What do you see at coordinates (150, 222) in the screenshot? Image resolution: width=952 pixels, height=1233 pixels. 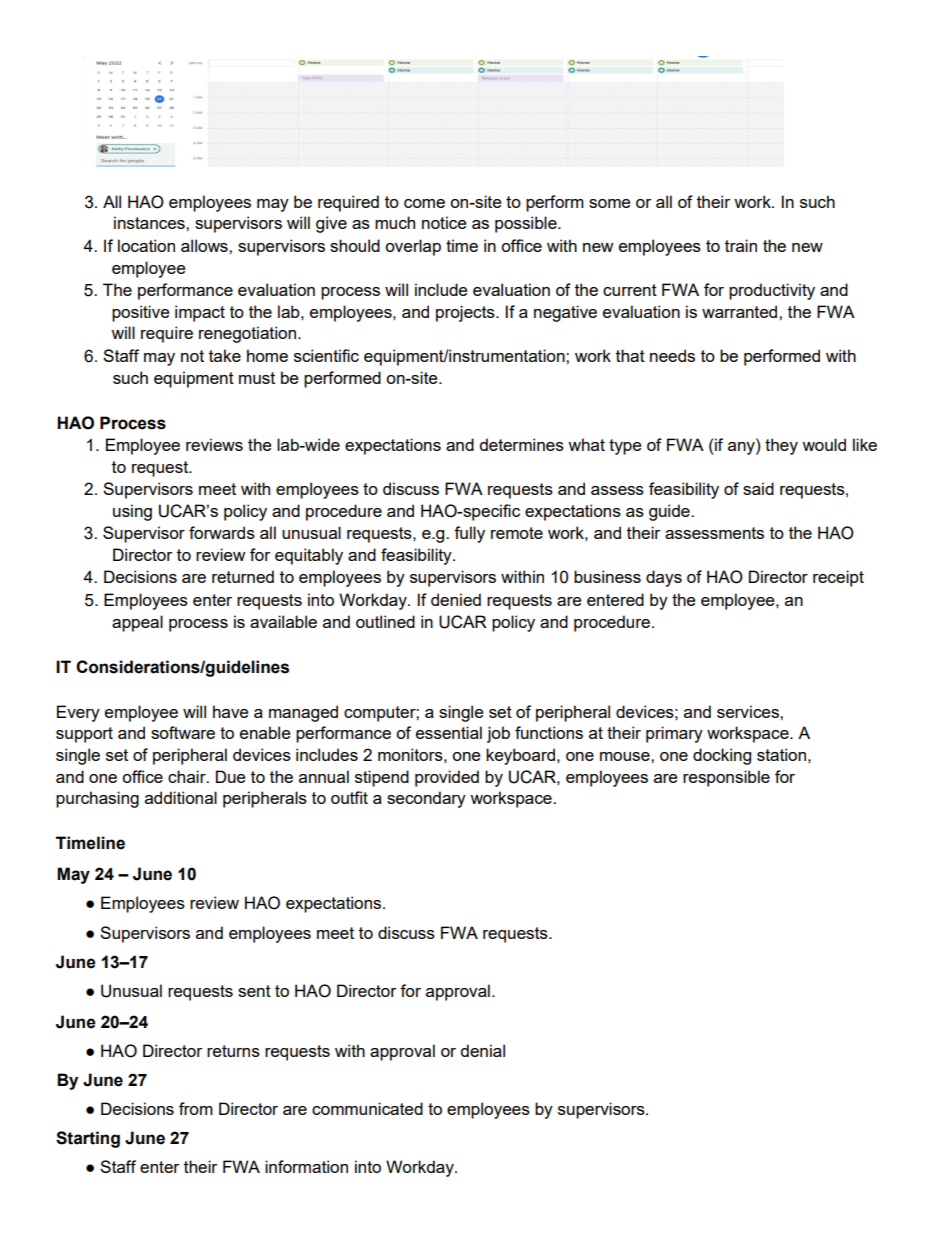 I see `instances` at bounding box center [150, 222].
